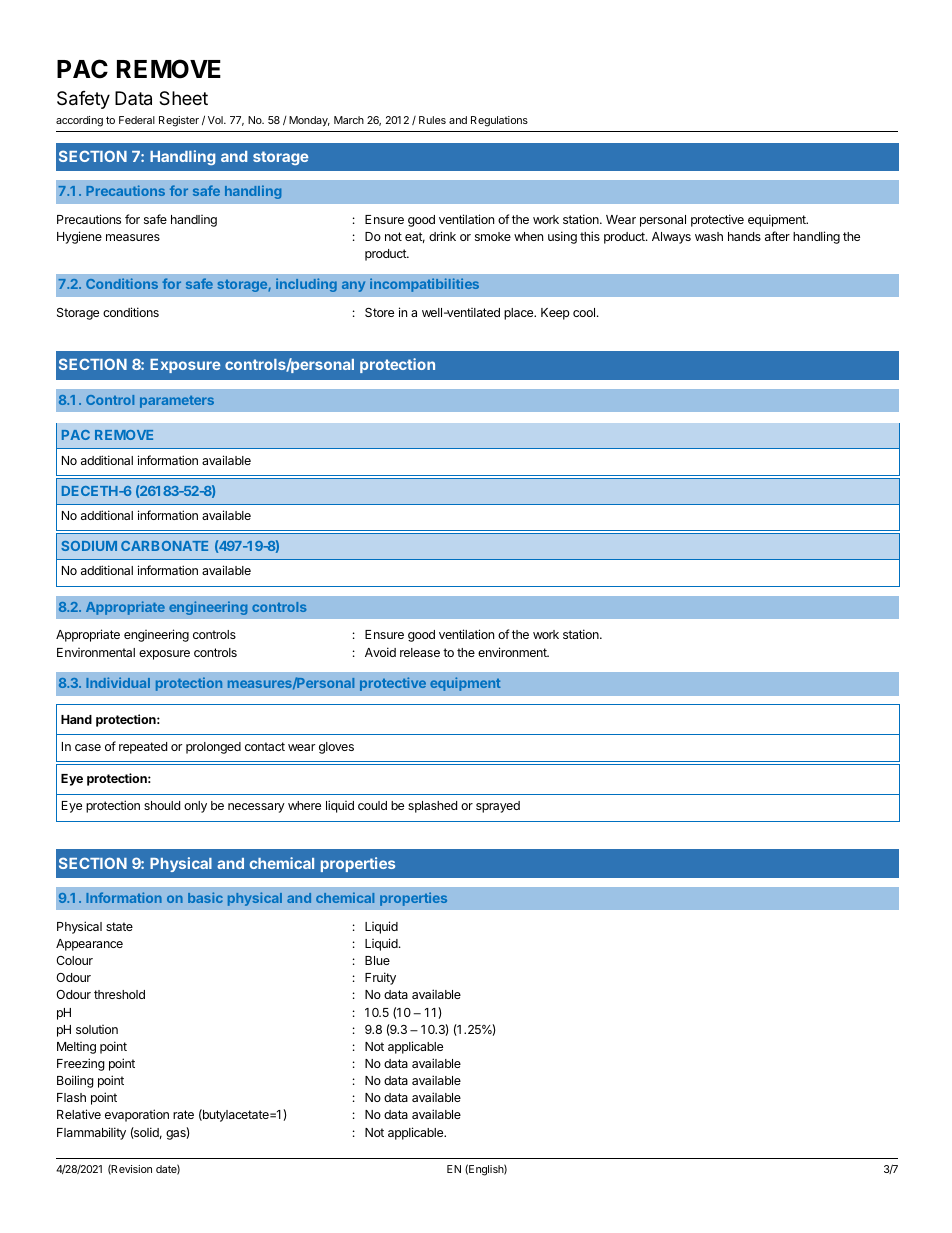 Image resolution: width=952 pixels, height=1233 pixels. I want to click on CARBONATE, so click(164, 546).
